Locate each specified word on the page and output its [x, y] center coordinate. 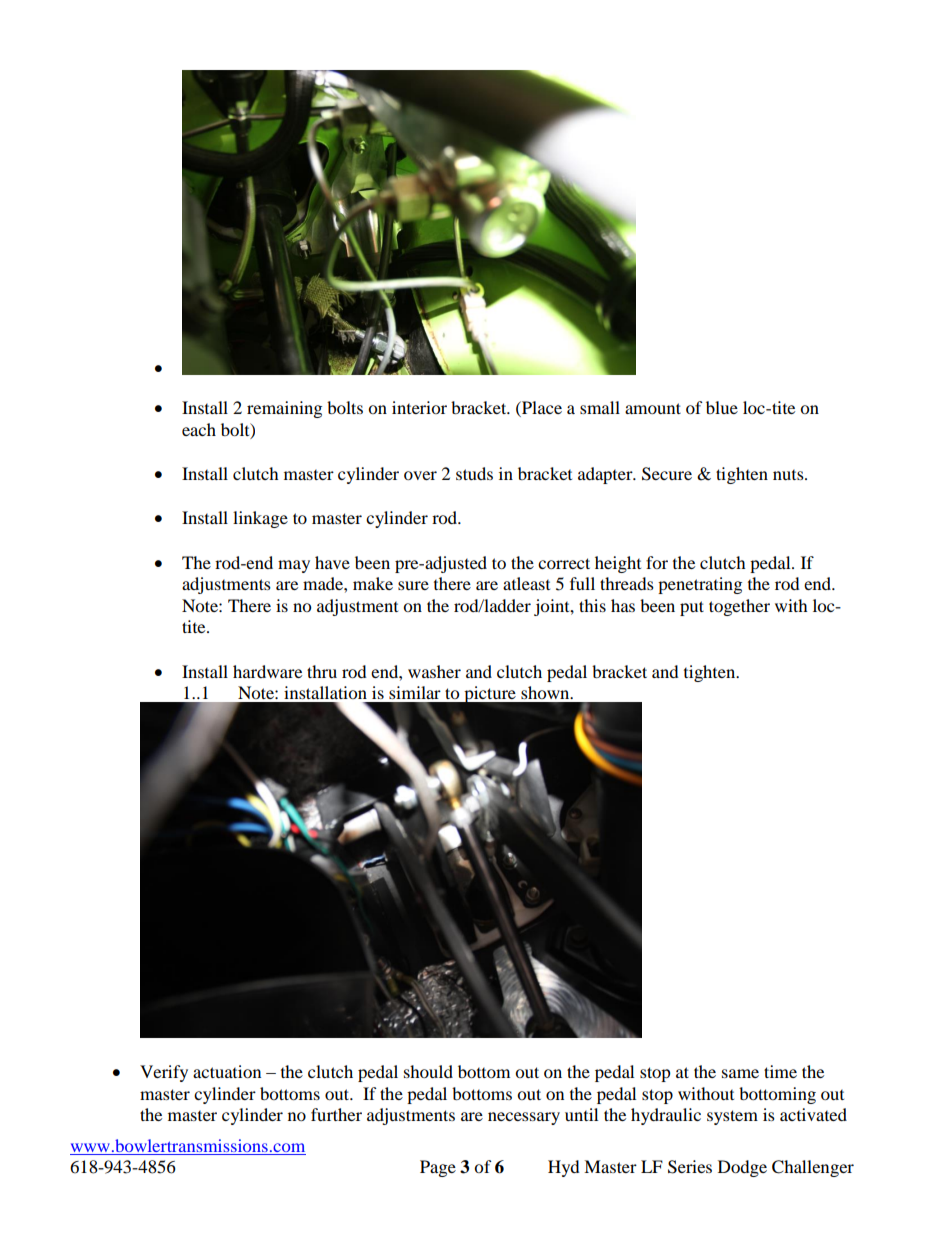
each [199, 429]
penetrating [700, 585]
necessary [524, 1118]
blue [722, 407]
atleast [526, 583]
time [780, 1071]
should [428, 1071]
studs [474, 473]
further [336, 1114]
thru [322, 671]
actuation [227, 1071]
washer [434, 671]
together [739, 607]
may [294, 566]
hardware [267, 671]
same [740, 1073]
